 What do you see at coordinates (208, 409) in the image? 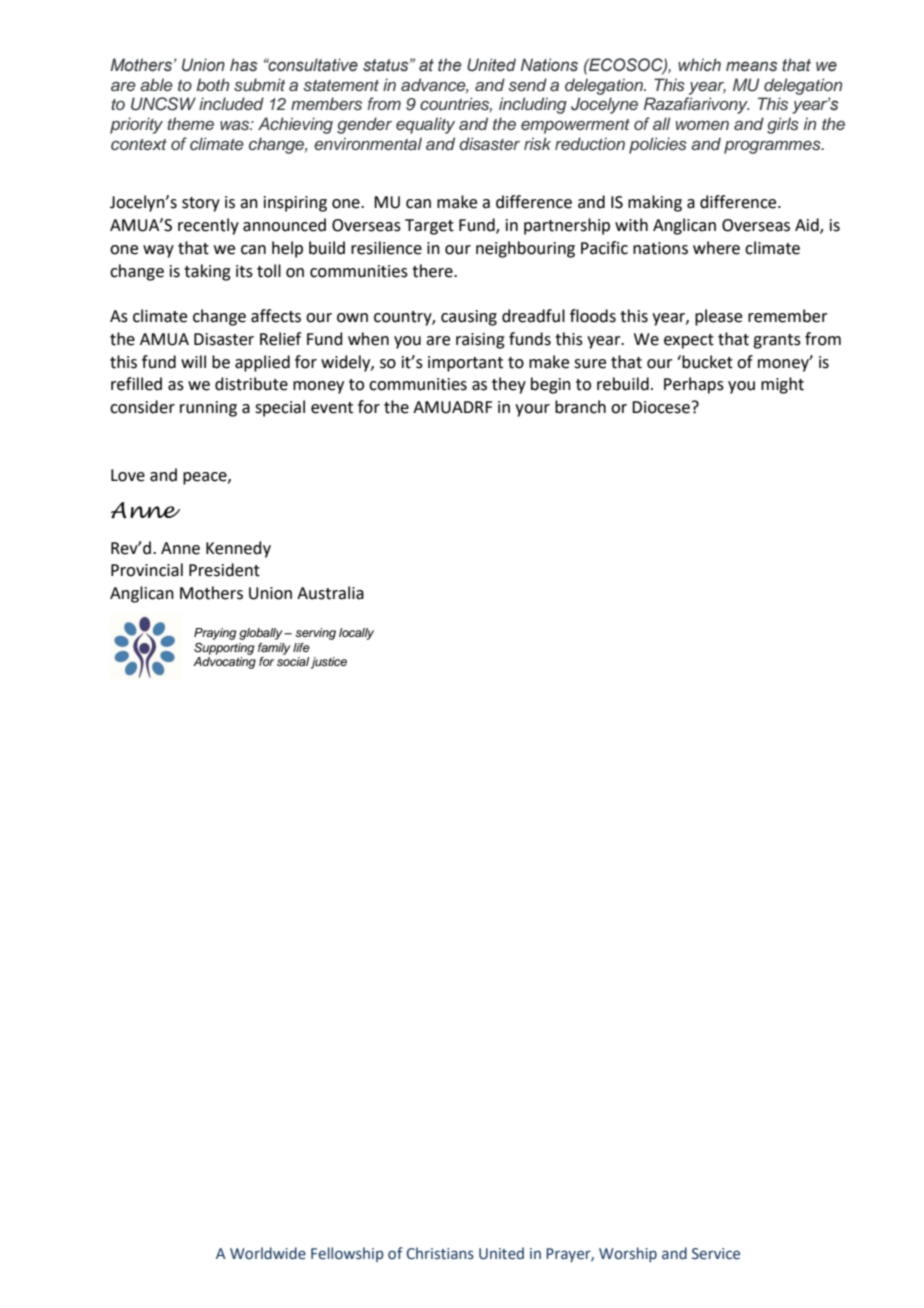
I see `running` at bounding box center [208, 409].
